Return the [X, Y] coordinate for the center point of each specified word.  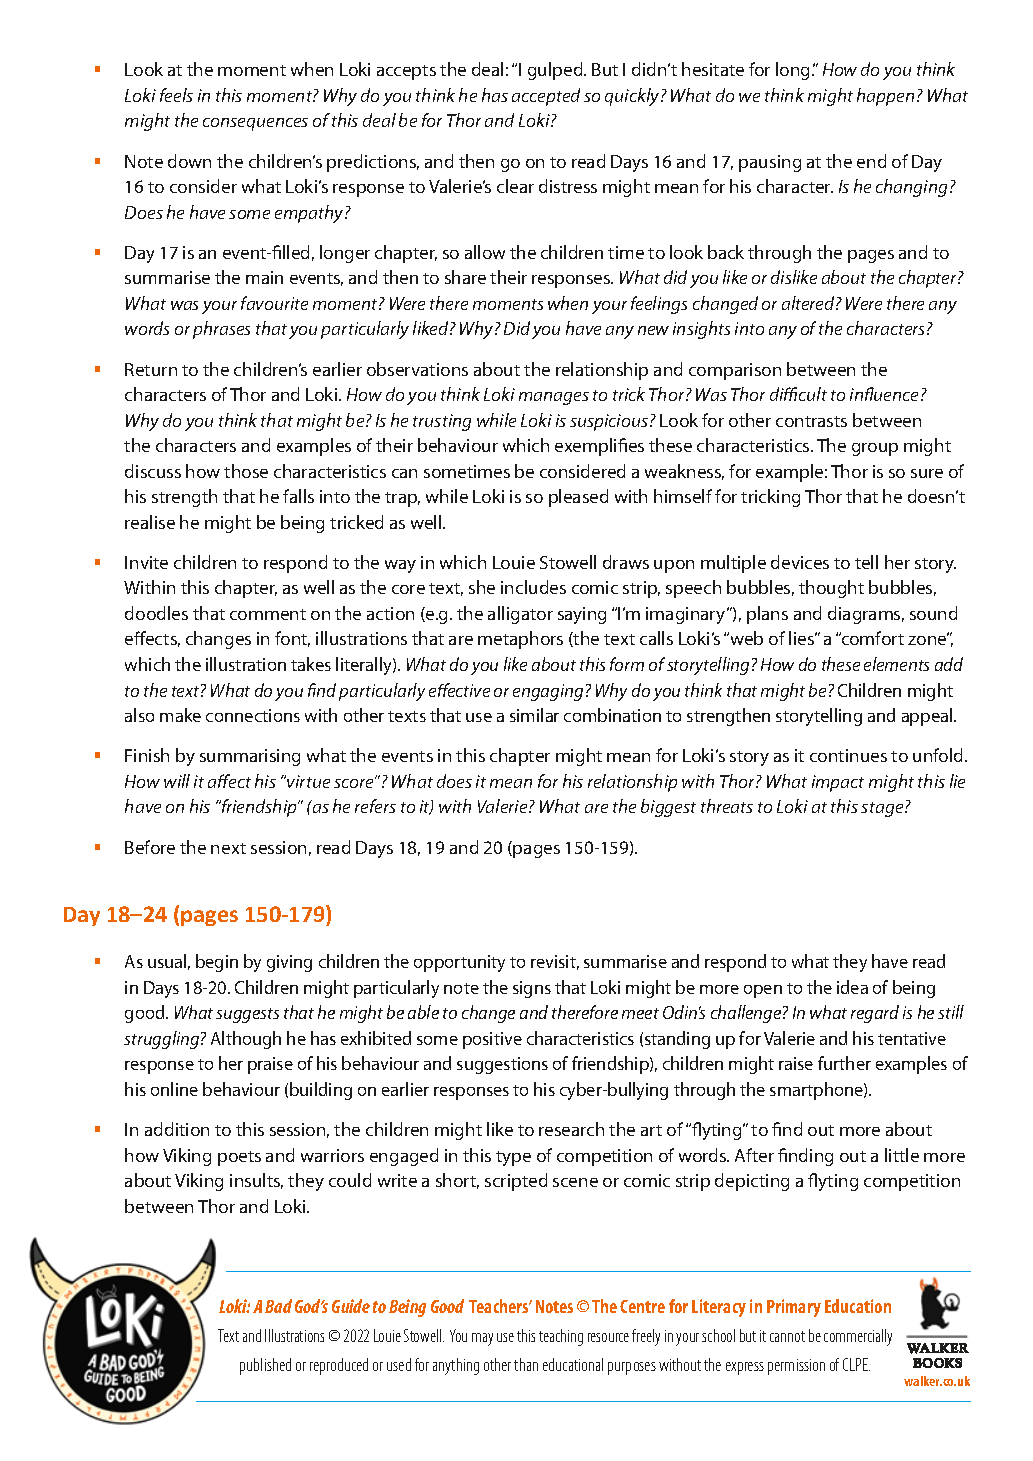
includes [533, 587]
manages [554, 398]
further [844, 1063]
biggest [668, 808]
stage [883, 809]
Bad [278, 1306]
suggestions [502, 1065]
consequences [255, 124]
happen [885, 97]
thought [831, 589]
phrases [221, 330]
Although [246, 1040]
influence [886, 394]
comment [268, 614]
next [228, 848]
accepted [546, 97]
